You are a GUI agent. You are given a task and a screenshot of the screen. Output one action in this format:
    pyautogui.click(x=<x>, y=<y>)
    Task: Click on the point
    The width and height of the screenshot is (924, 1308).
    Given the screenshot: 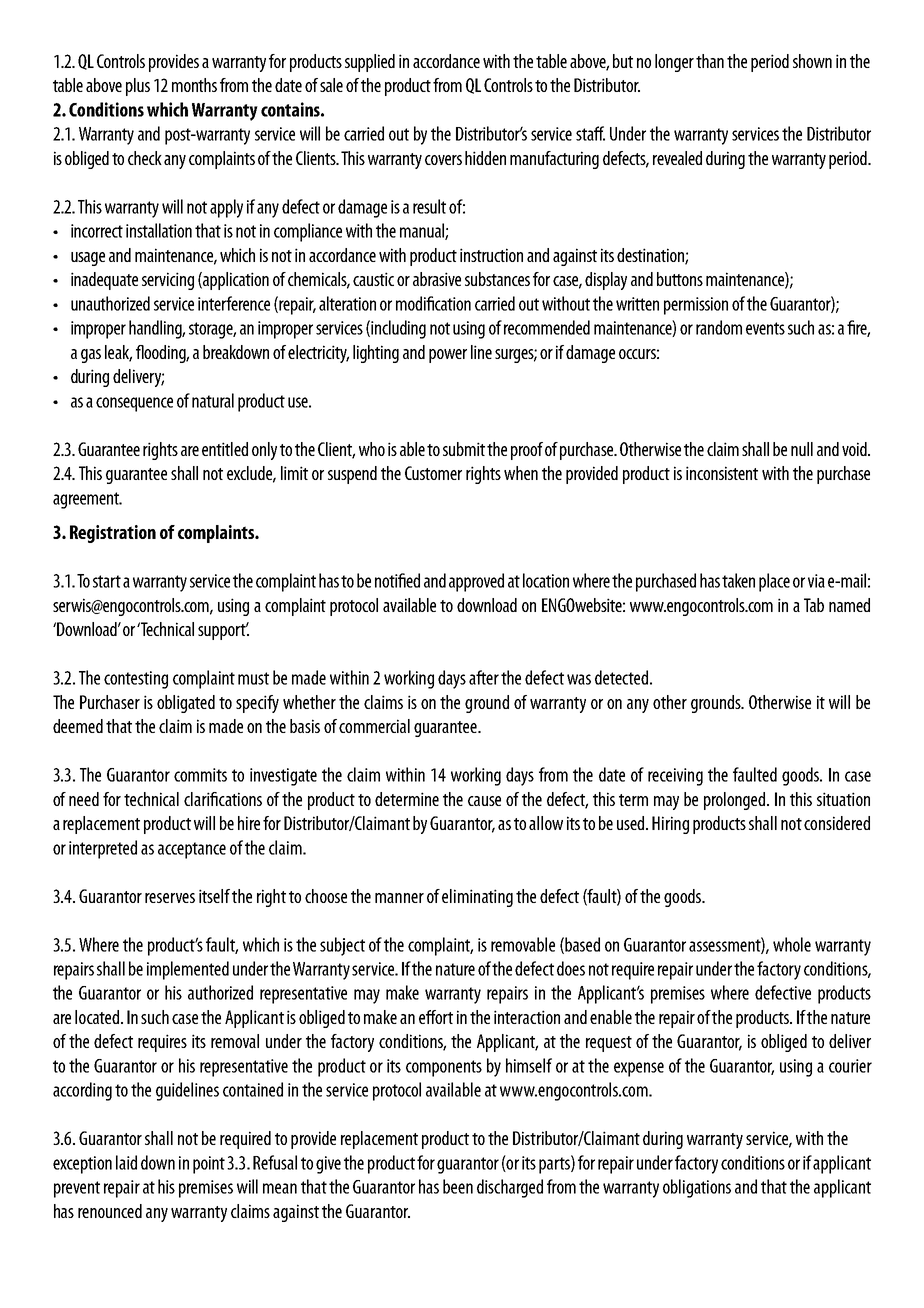 What is the action you would take?
    pyautogui.click(x=209, y=1165)
